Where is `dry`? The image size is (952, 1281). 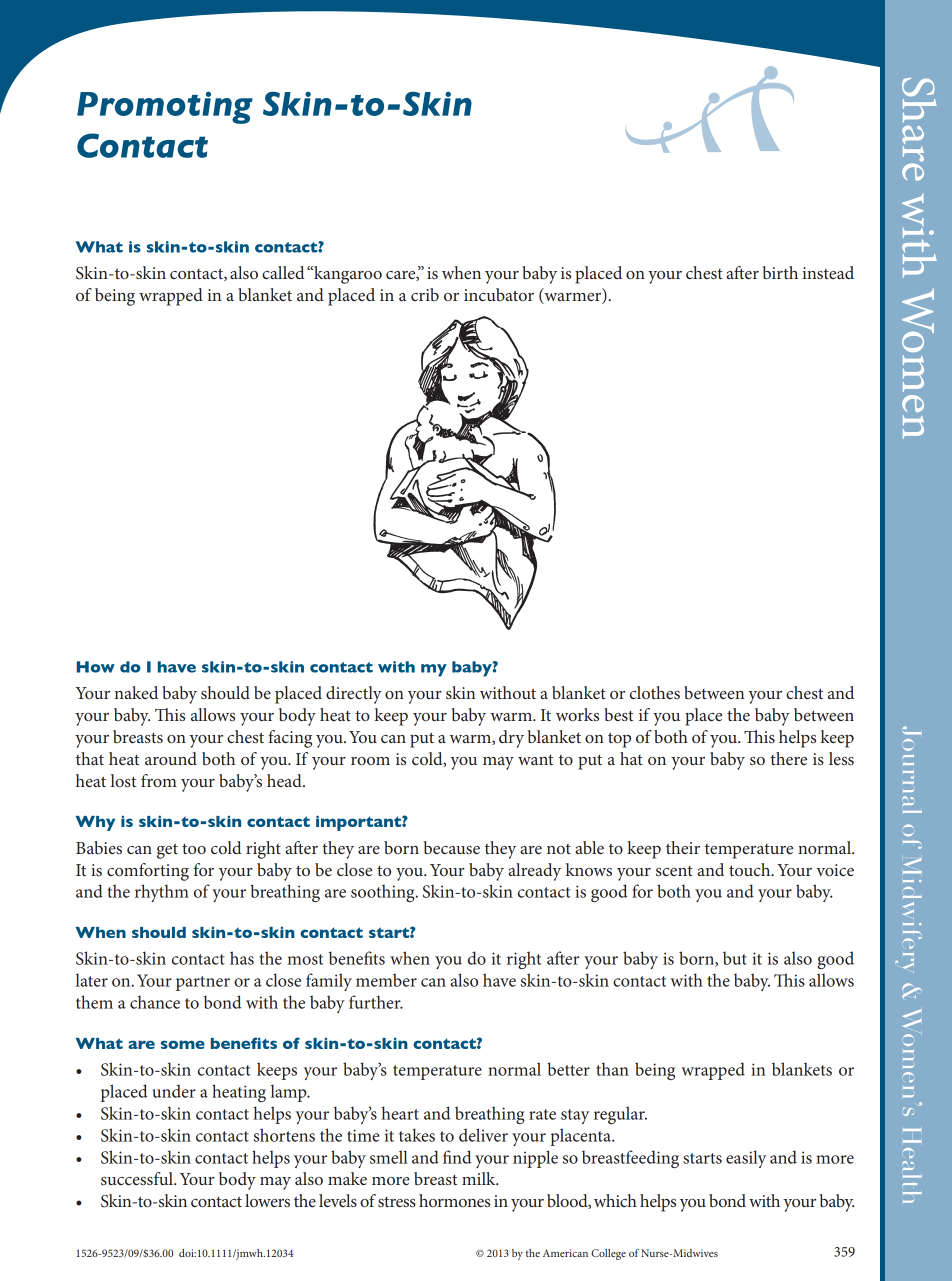
dry is located at coordinates (511, 739).
